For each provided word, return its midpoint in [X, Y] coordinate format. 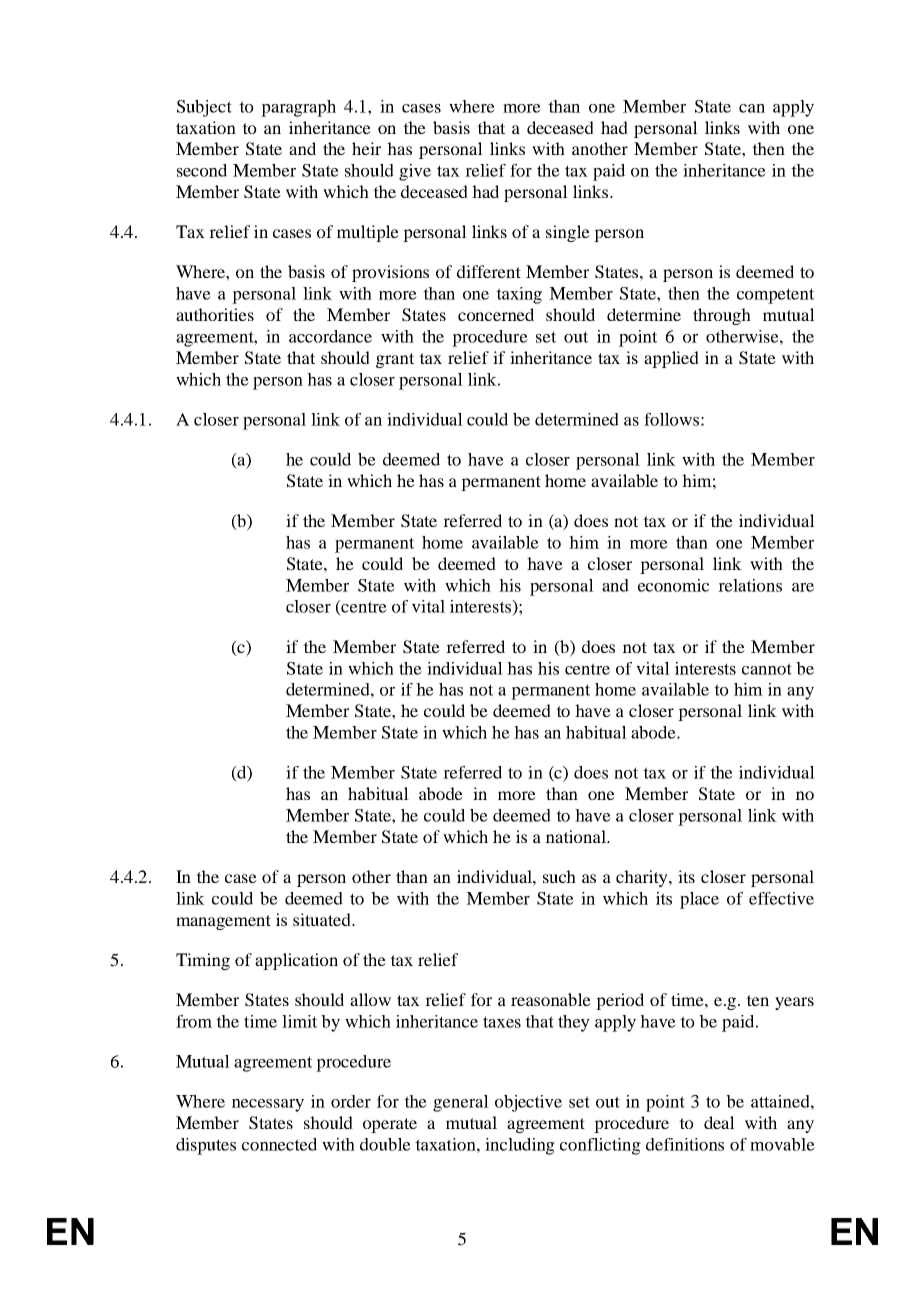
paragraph [298, 108]
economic [673, 585]
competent [775, 296]
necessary [268, 1105]
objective [528, 1103]
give [415, 172]
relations [750, 585]
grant [395, 360]
